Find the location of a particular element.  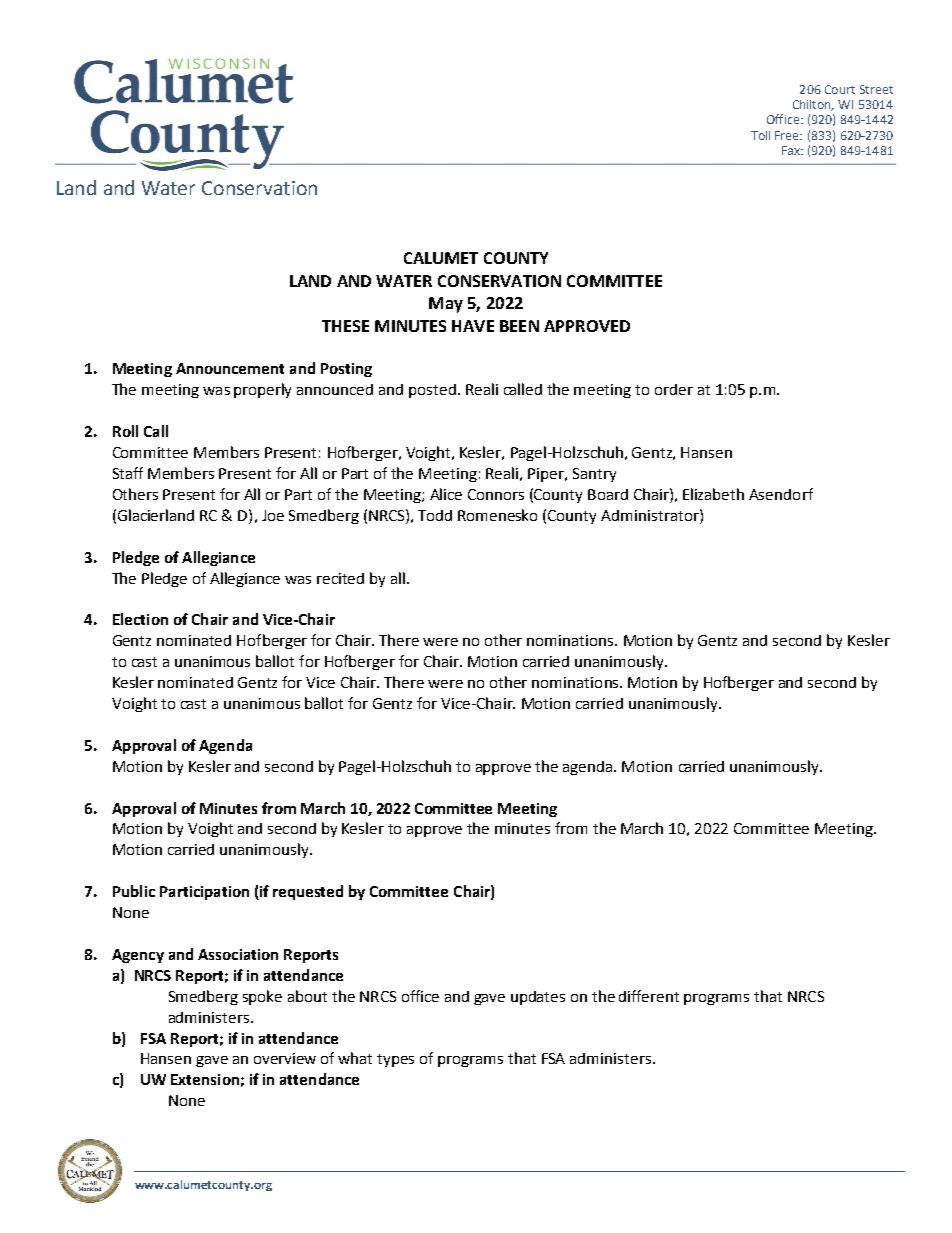

Joe is located at coordinates (273, 515).
